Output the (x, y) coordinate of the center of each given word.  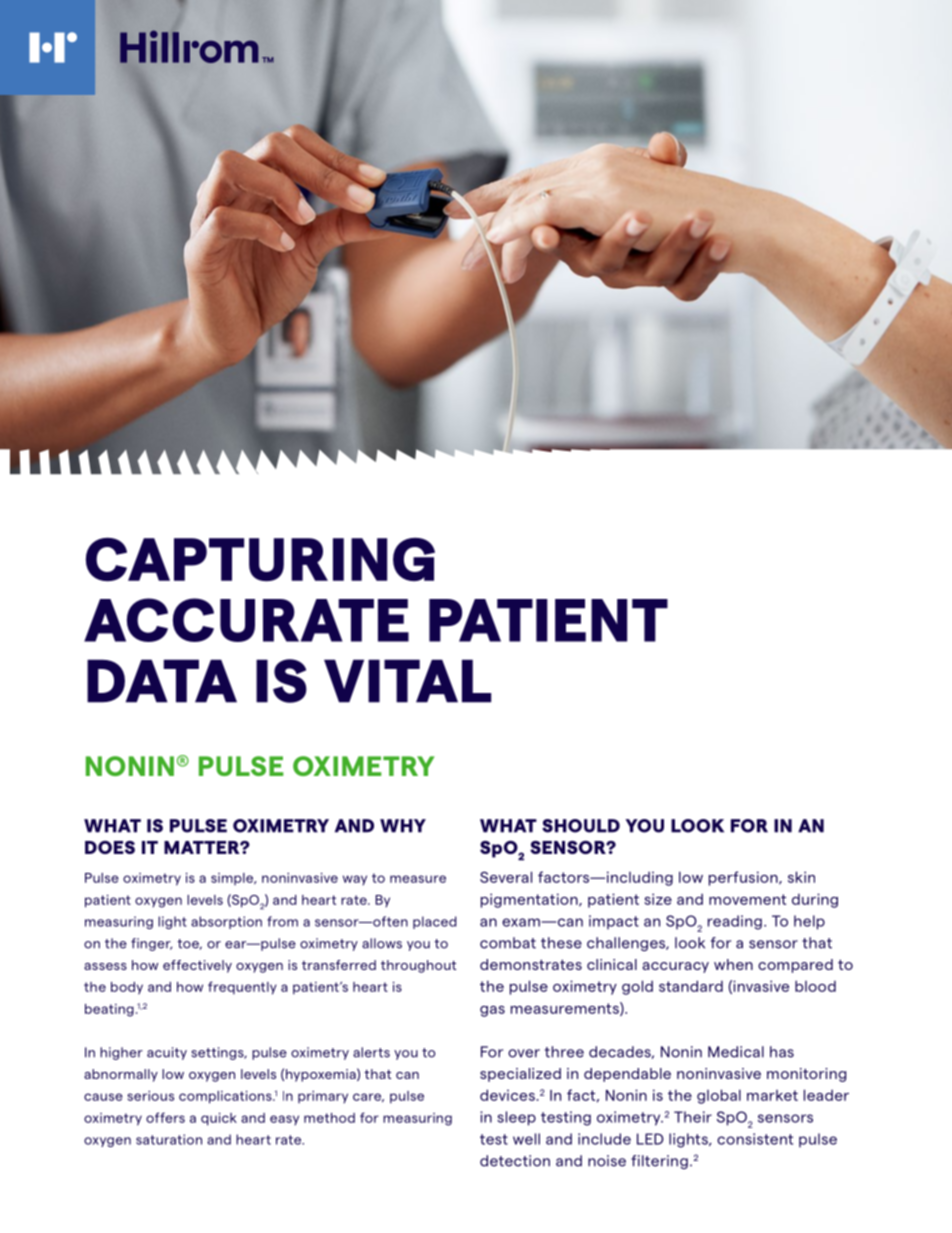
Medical (736, 1052)
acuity (167, 1053)
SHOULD (581, 826)
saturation (169, 1139)
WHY (403, 826)
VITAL (407, 681)
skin (801, 877)
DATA (162, 681)
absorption (226, 922)
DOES (110, 847)
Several (506, 877)
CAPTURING (260, 560)
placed (434, 922)
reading (735, 922)
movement (747, 899)
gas (492, 1011)
